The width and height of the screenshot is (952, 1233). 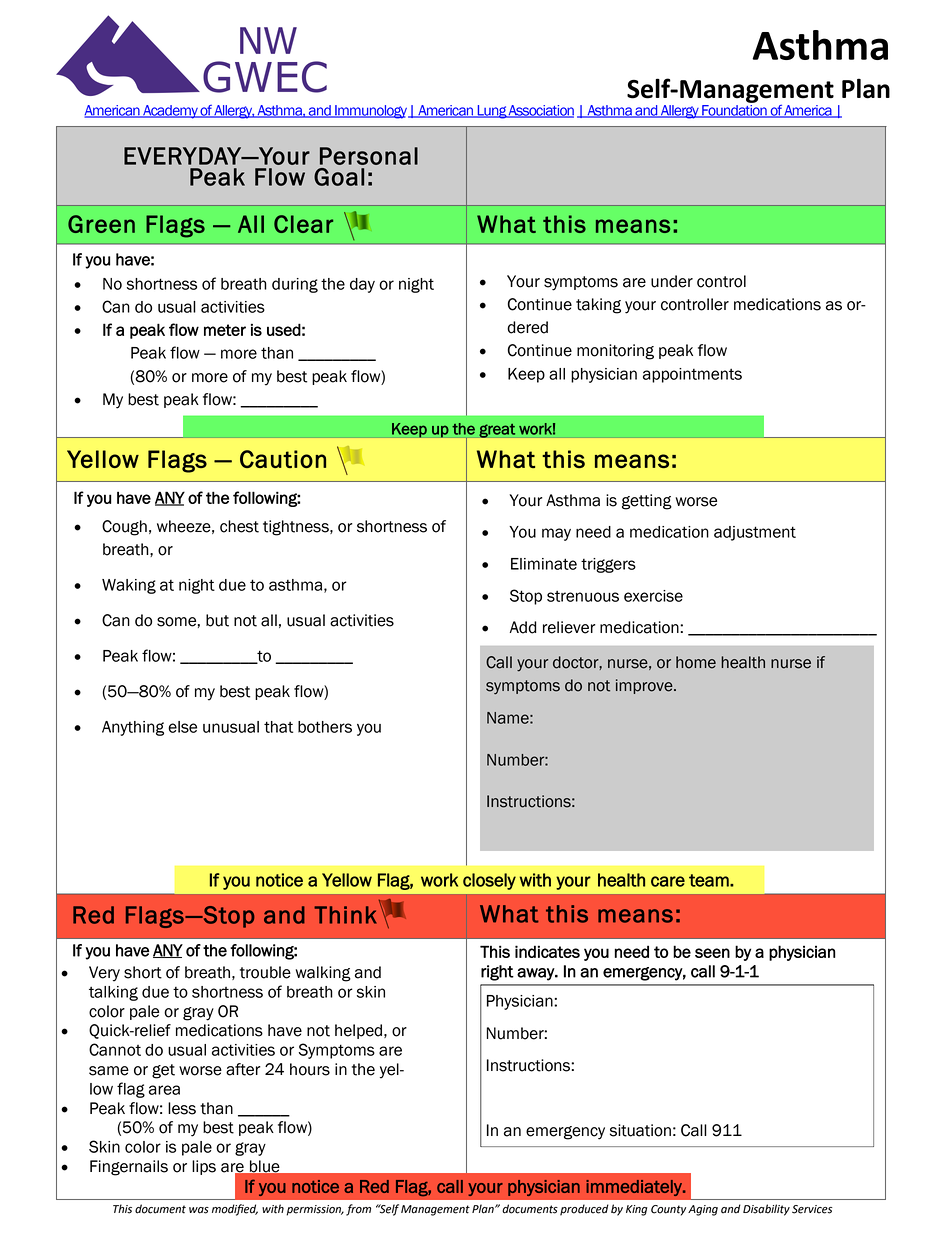 What do you see at coordinates (182, 727) in the screenshot?
I see `else` at bounding box center [182, 727].
